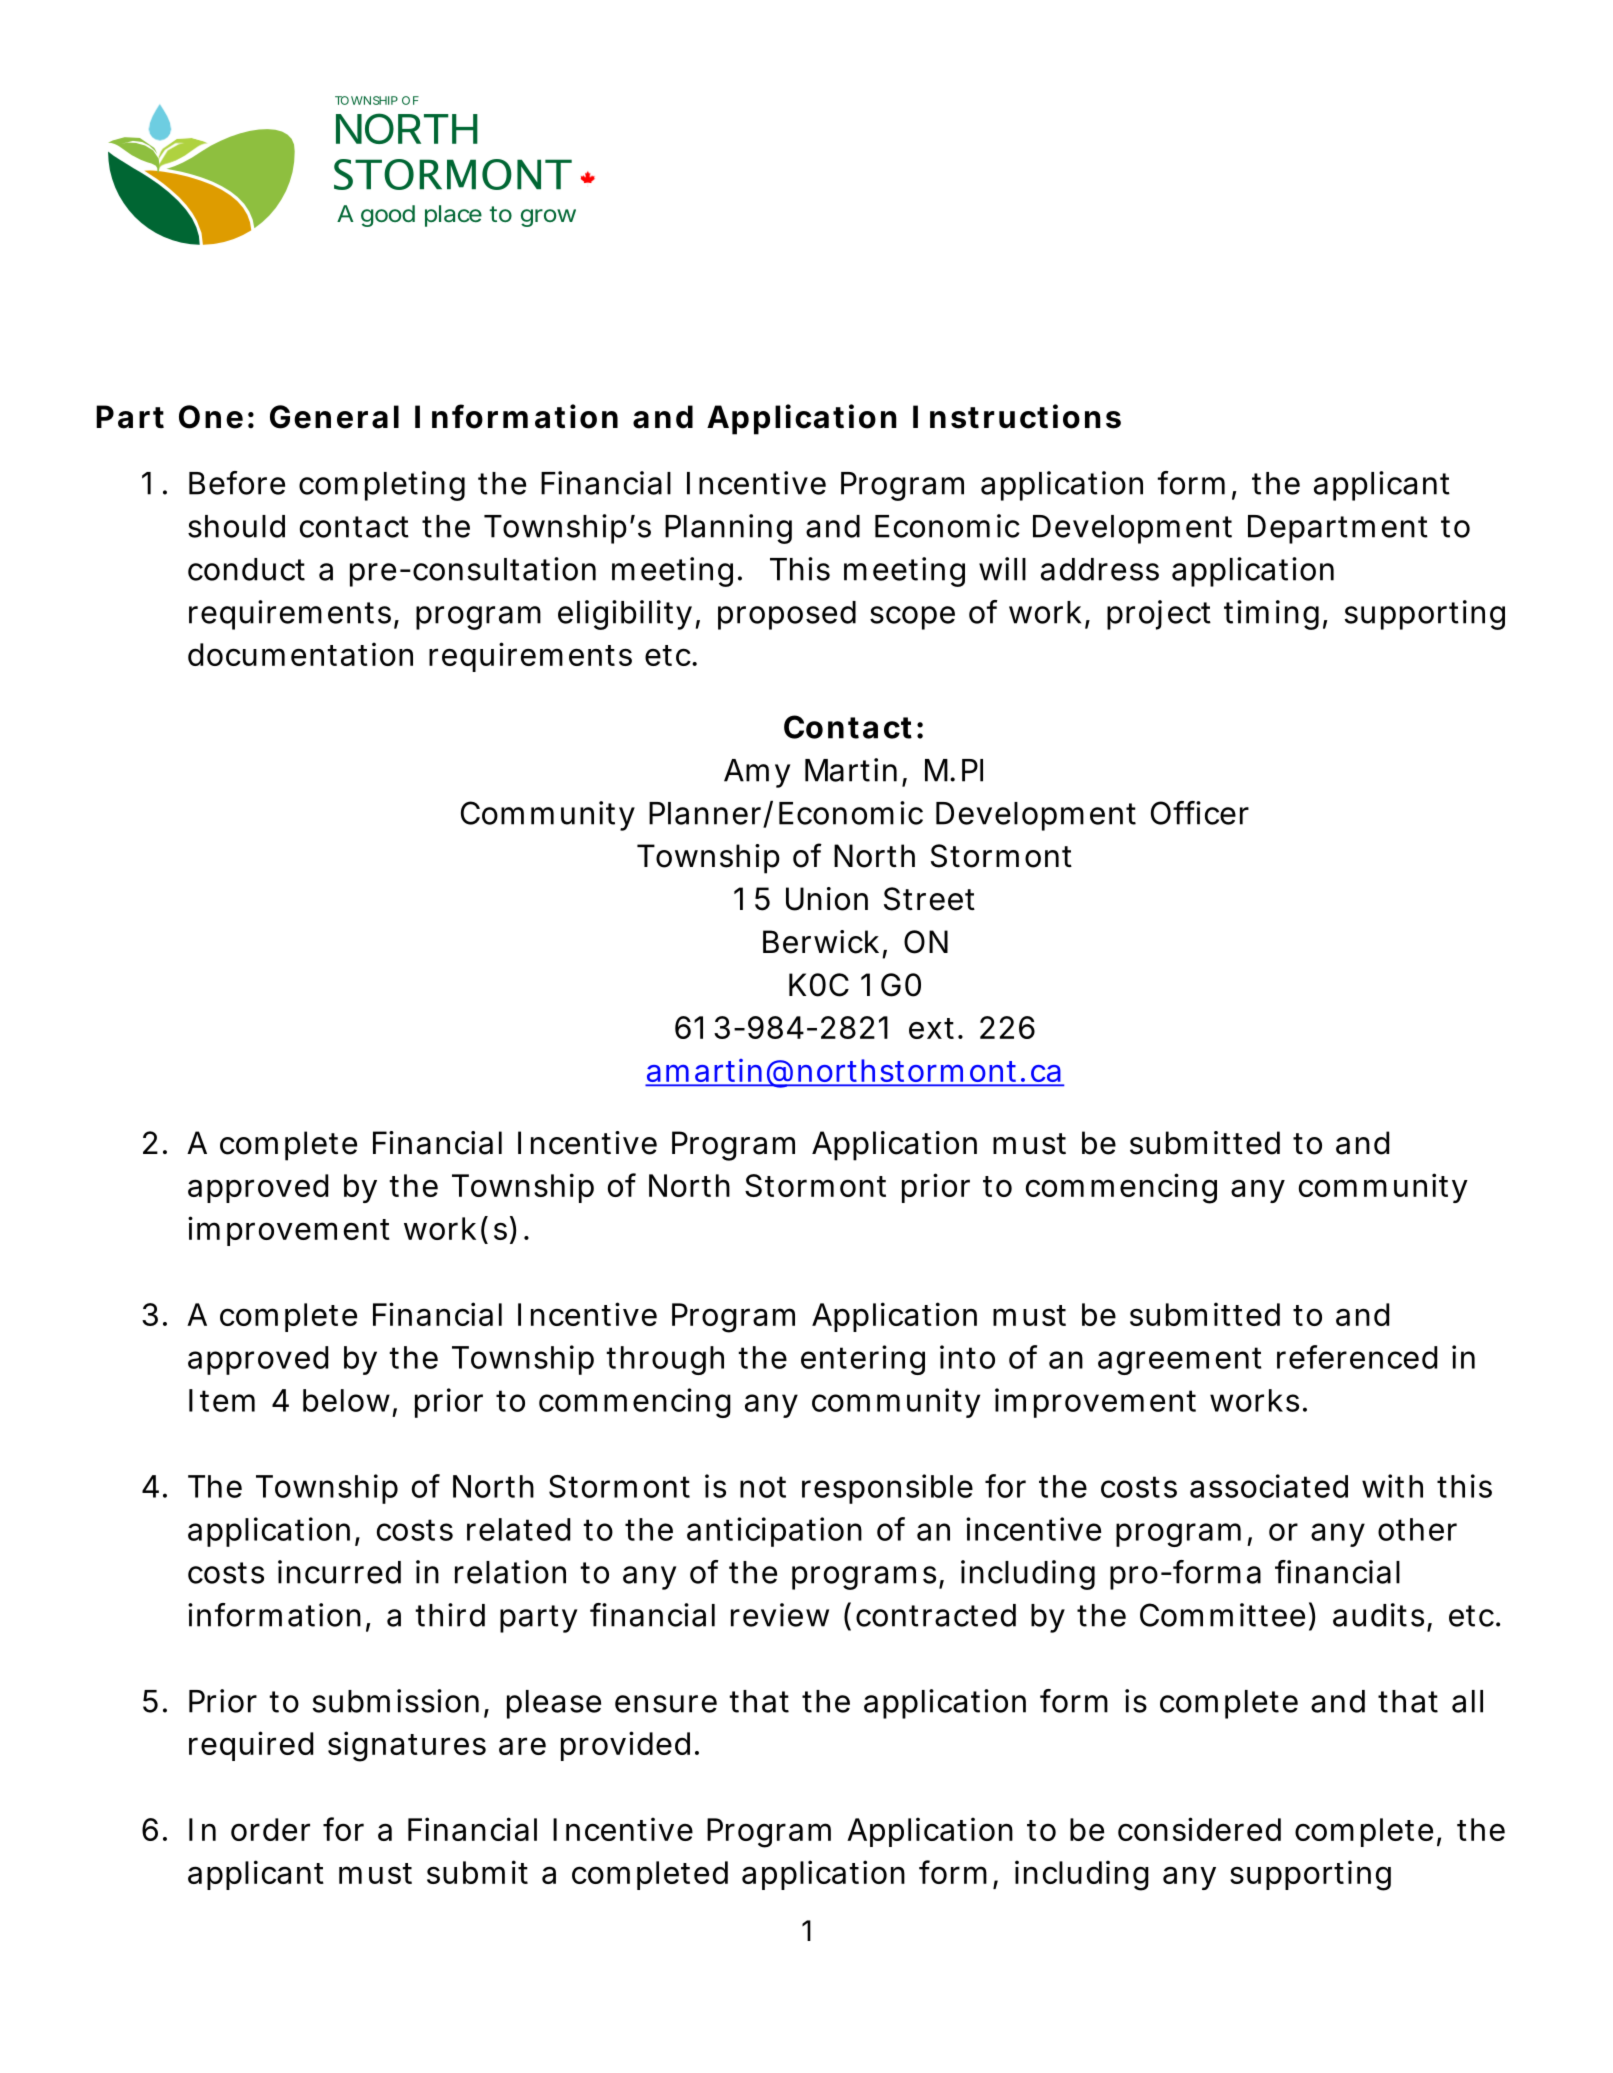  Describe the element at coordinates (407, 1746) in the image. I see `signatures` at that location.
